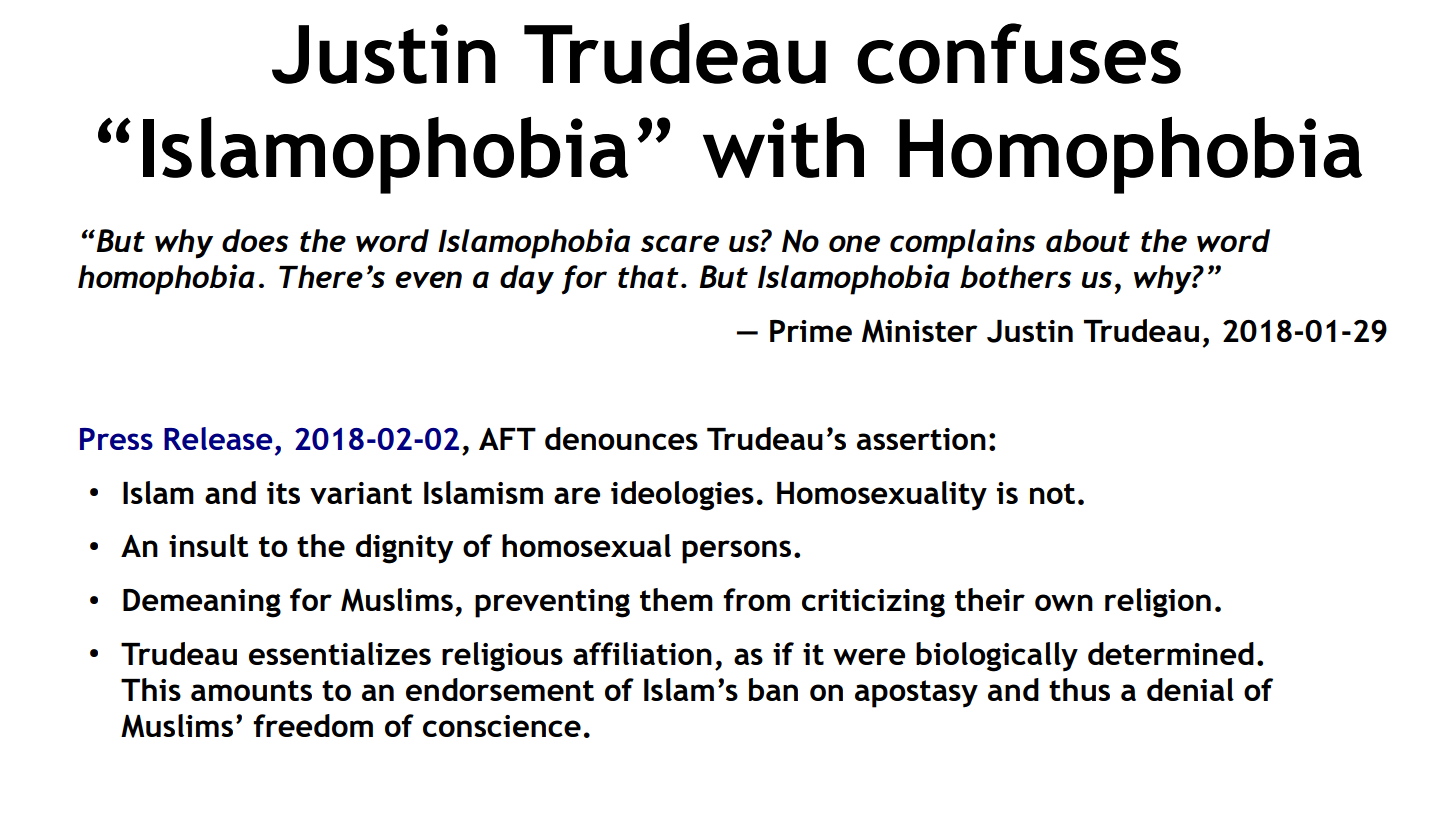 The height and width of the image is (819, 1456). I want to click on Release, so click(218, 438).
